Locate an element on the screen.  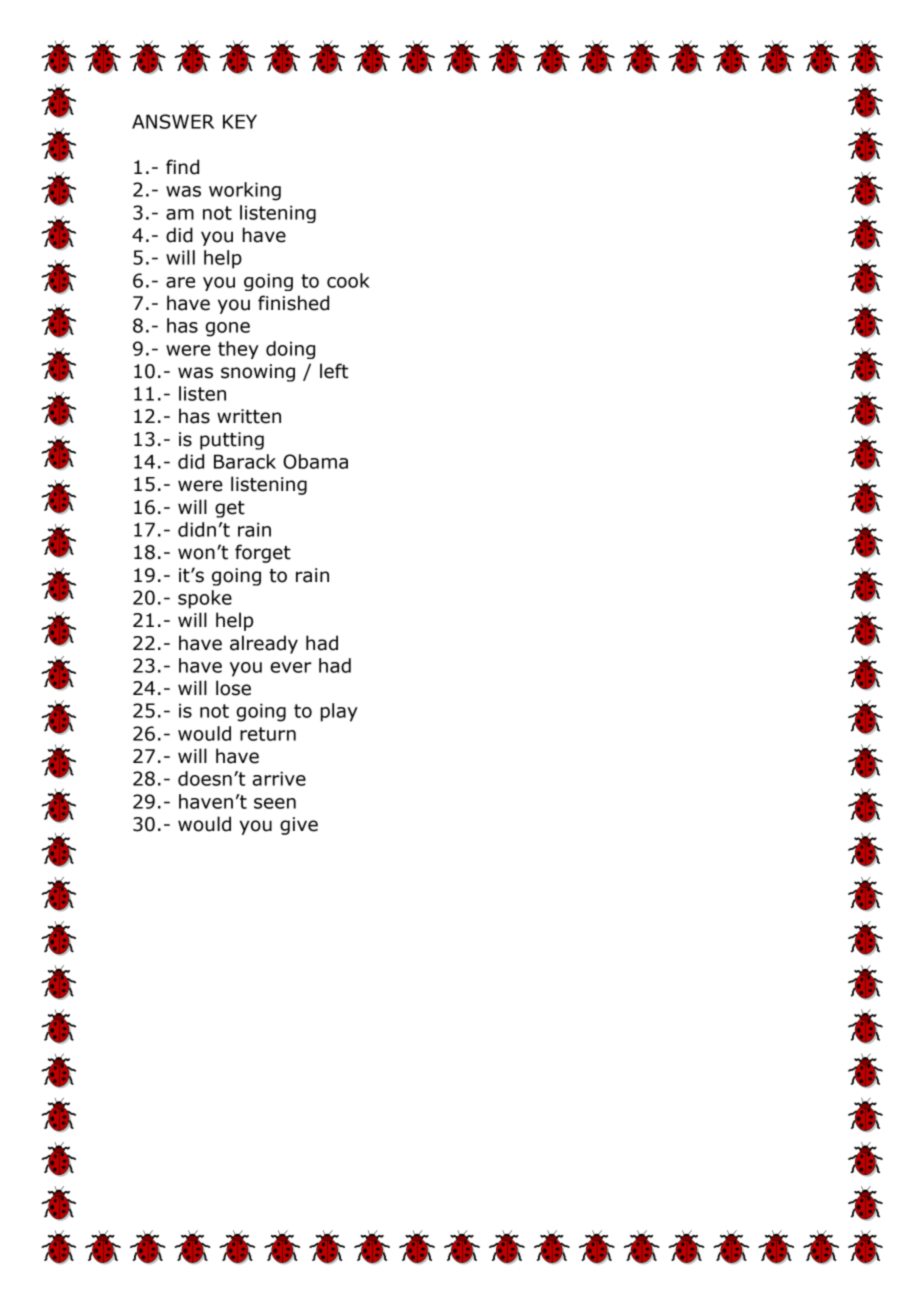
ANSWER is located at coordinates (173, 121).
